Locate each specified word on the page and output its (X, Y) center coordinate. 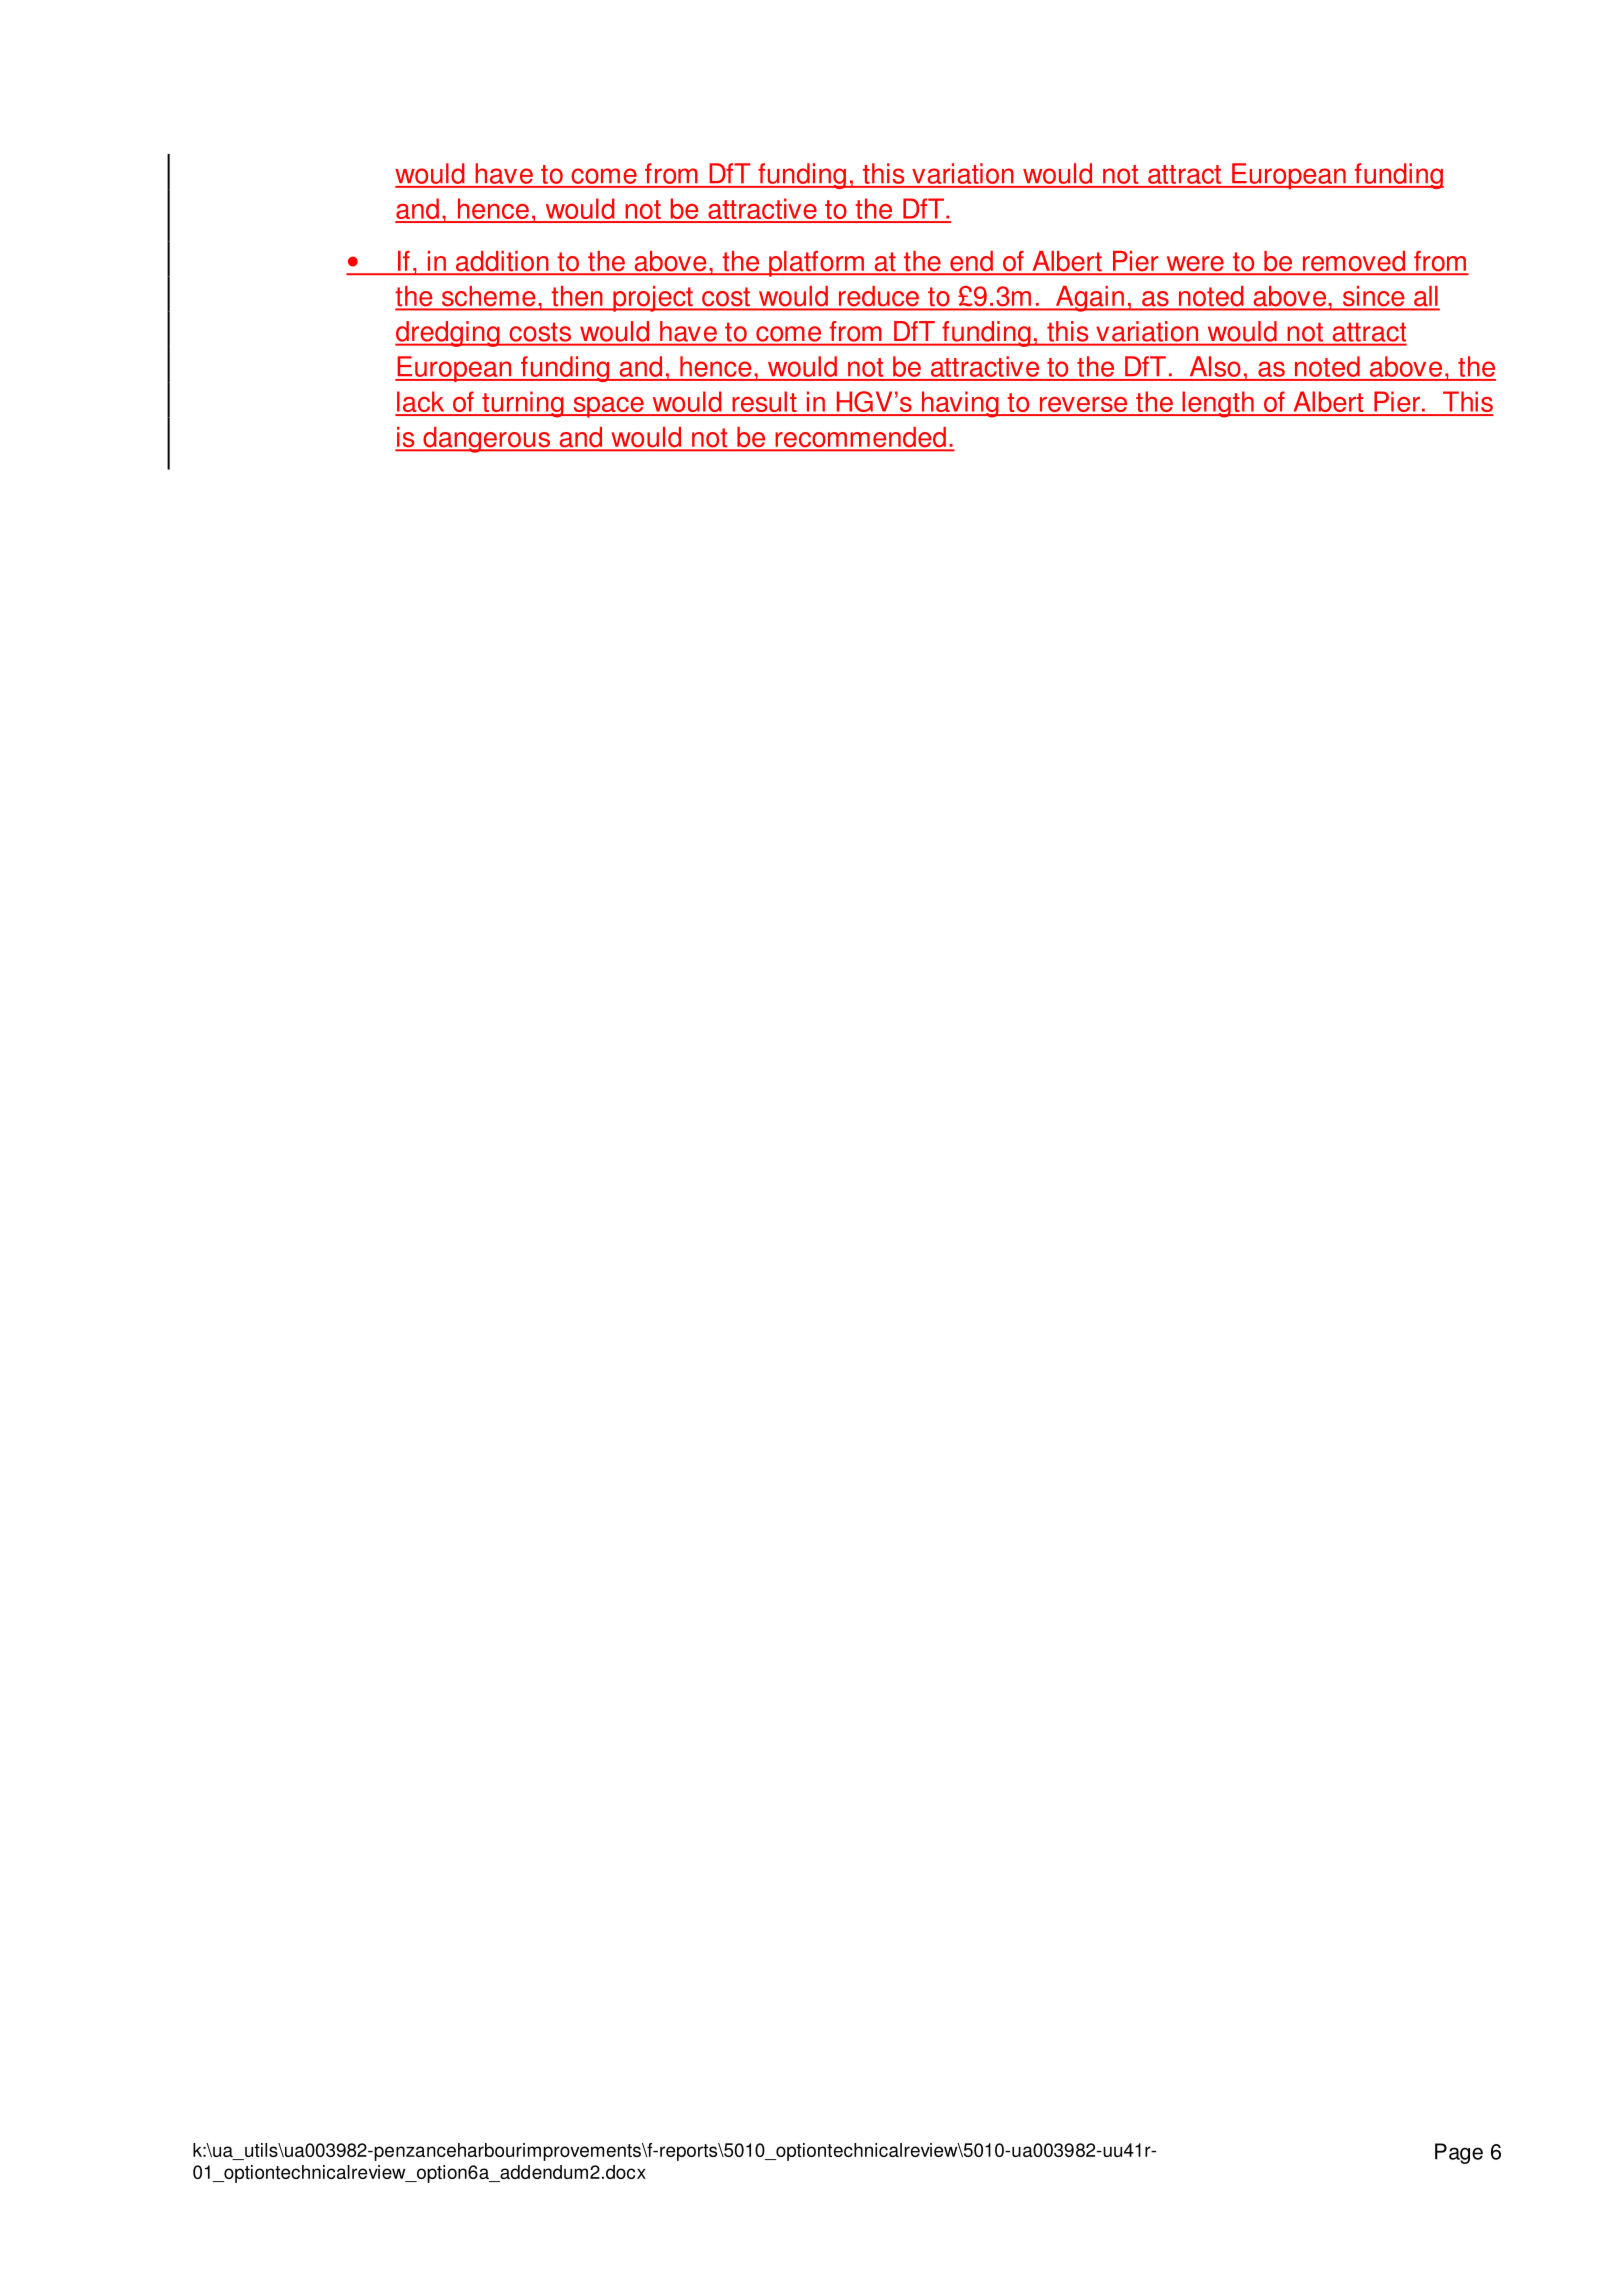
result (764, 403)
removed (1354, 262)
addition (502, 262)
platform (816, 264)
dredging (448, 334)
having (960, 404)
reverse (1083, 406)
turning (523, 404)
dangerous (487, 440)
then (577, 297)
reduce (878, 297)
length (1218, 404)
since (1373, 297)
